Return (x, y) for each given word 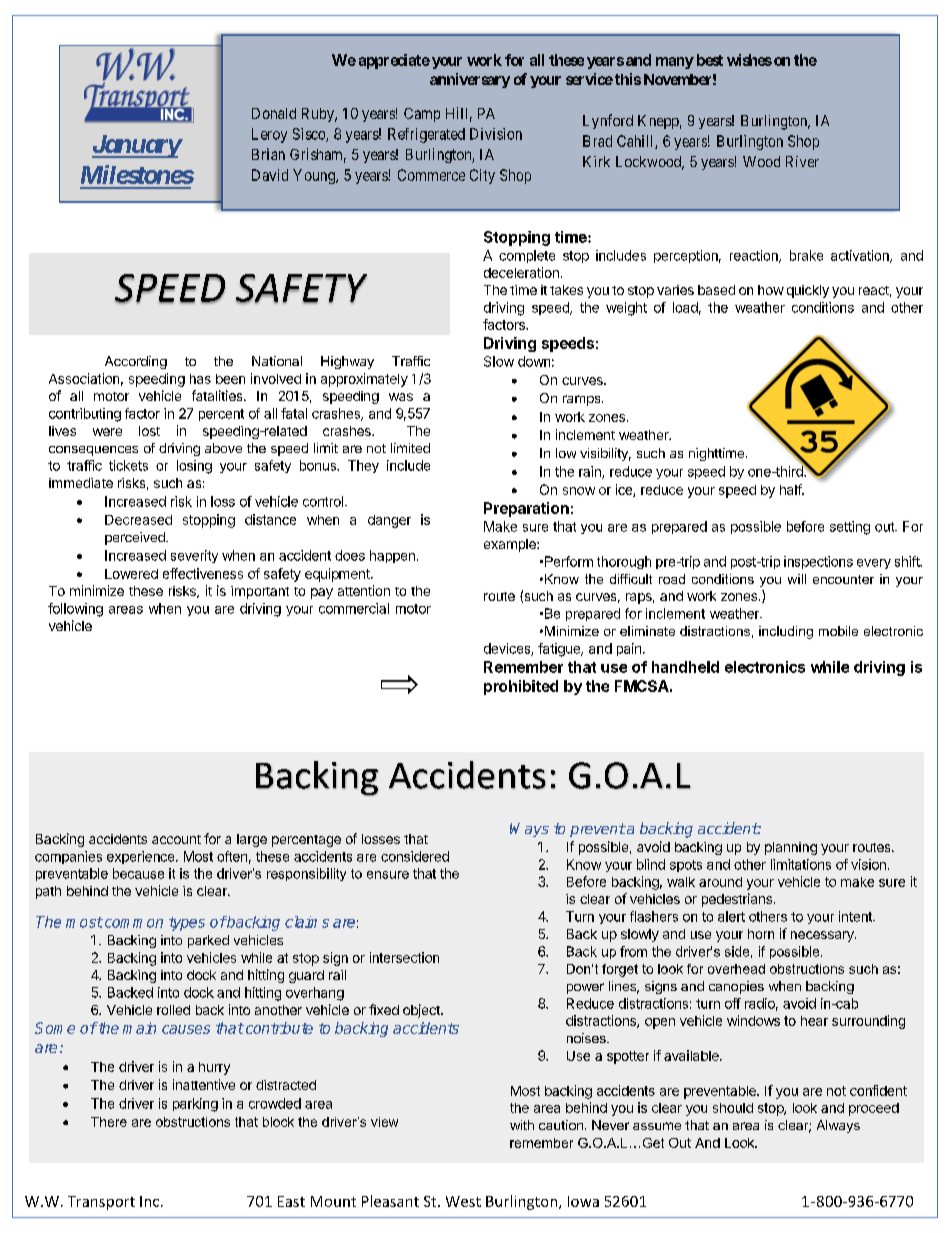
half (791, 489)
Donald (274, 113)
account (176, 839)
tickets (128, 465)
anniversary (470, 80)
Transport (101, 1203)
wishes (749, 60)
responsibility (306, 874)
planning (791, 848)
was (401, 397)
